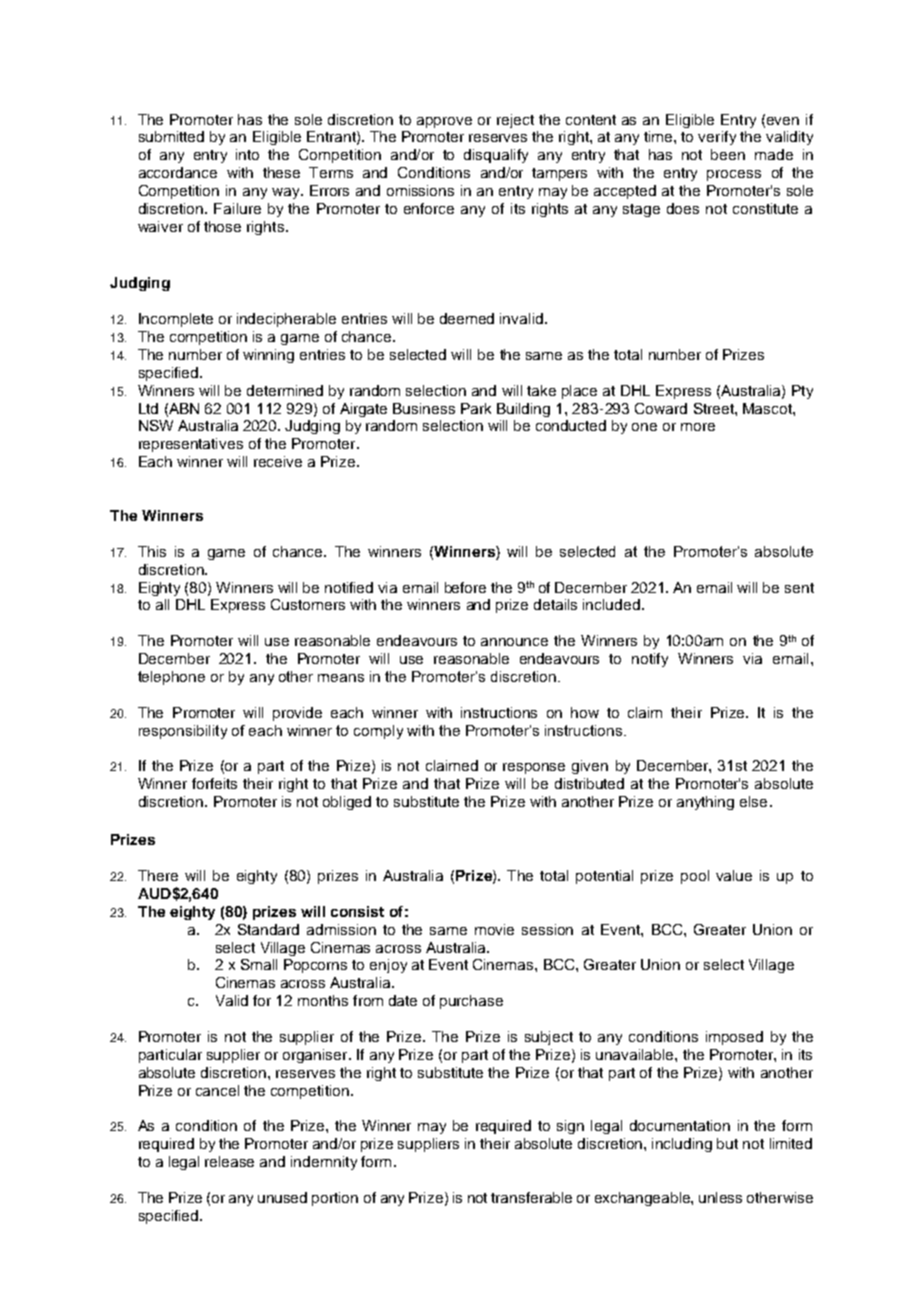 The width and height of the document is (924, 1308). Describe the element at coordinates (698, 427) in the document. I see `more` at that location.
